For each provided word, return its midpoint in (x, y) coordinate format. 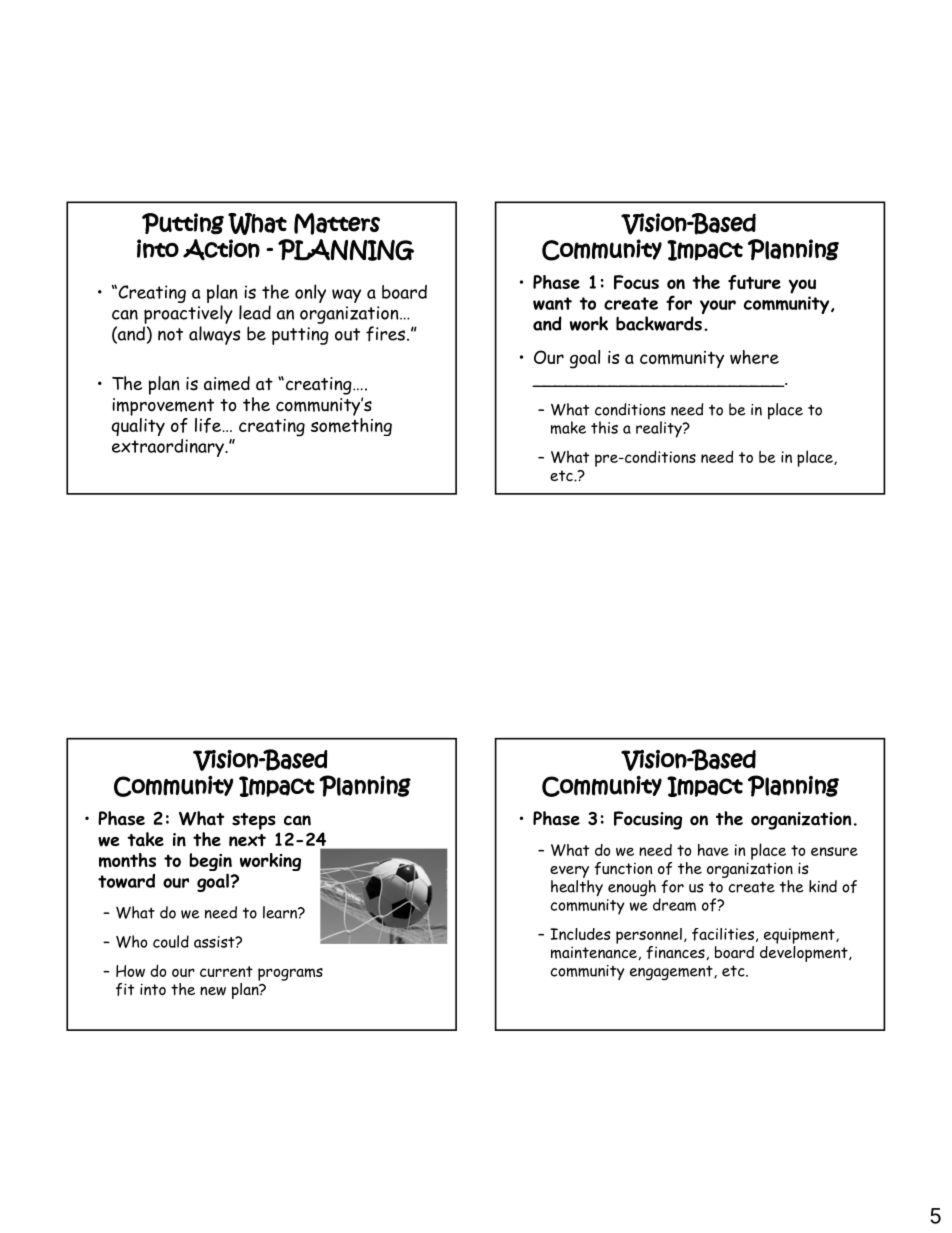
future (754, 282)
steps (254, 821)
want (552, 303)
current (226, 971)
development (805, 952)
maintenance (595, 953)
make (568, 427)
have (713, 850)
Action (221, 250)
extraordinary (169, 448)
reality (660, 429)
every (569, 873)
